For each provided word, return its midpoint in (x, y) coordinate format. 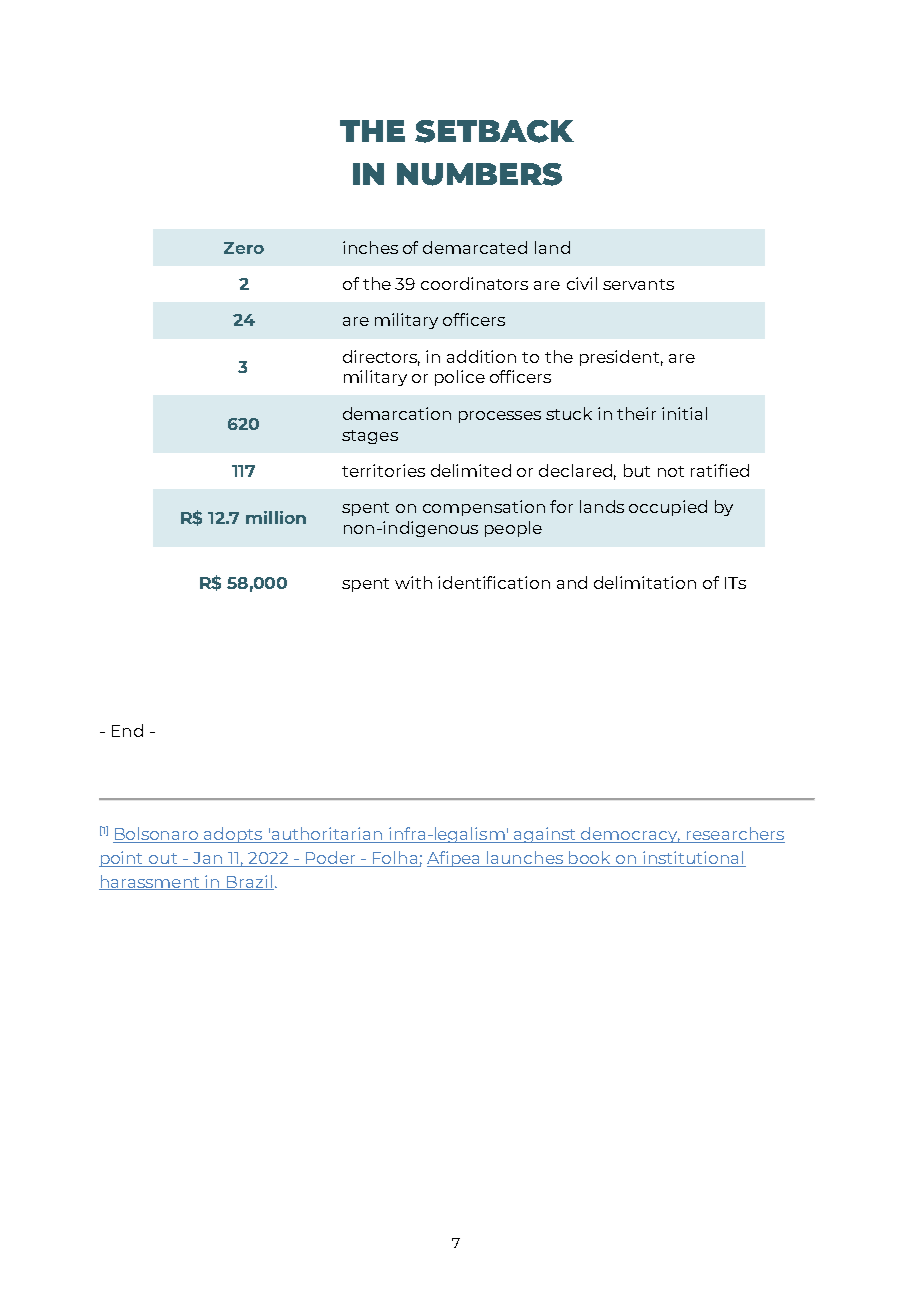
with (413, 582)
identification (494, 582)
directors (381, 357)
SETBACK (494, 131)
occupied (668, 508)
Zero (244, 248)
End (127, 730)
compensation (484, 508)
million (276, 517)
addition (481, 356)
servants (638, 284)
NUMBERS (479, 174)
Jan (207, 859)
